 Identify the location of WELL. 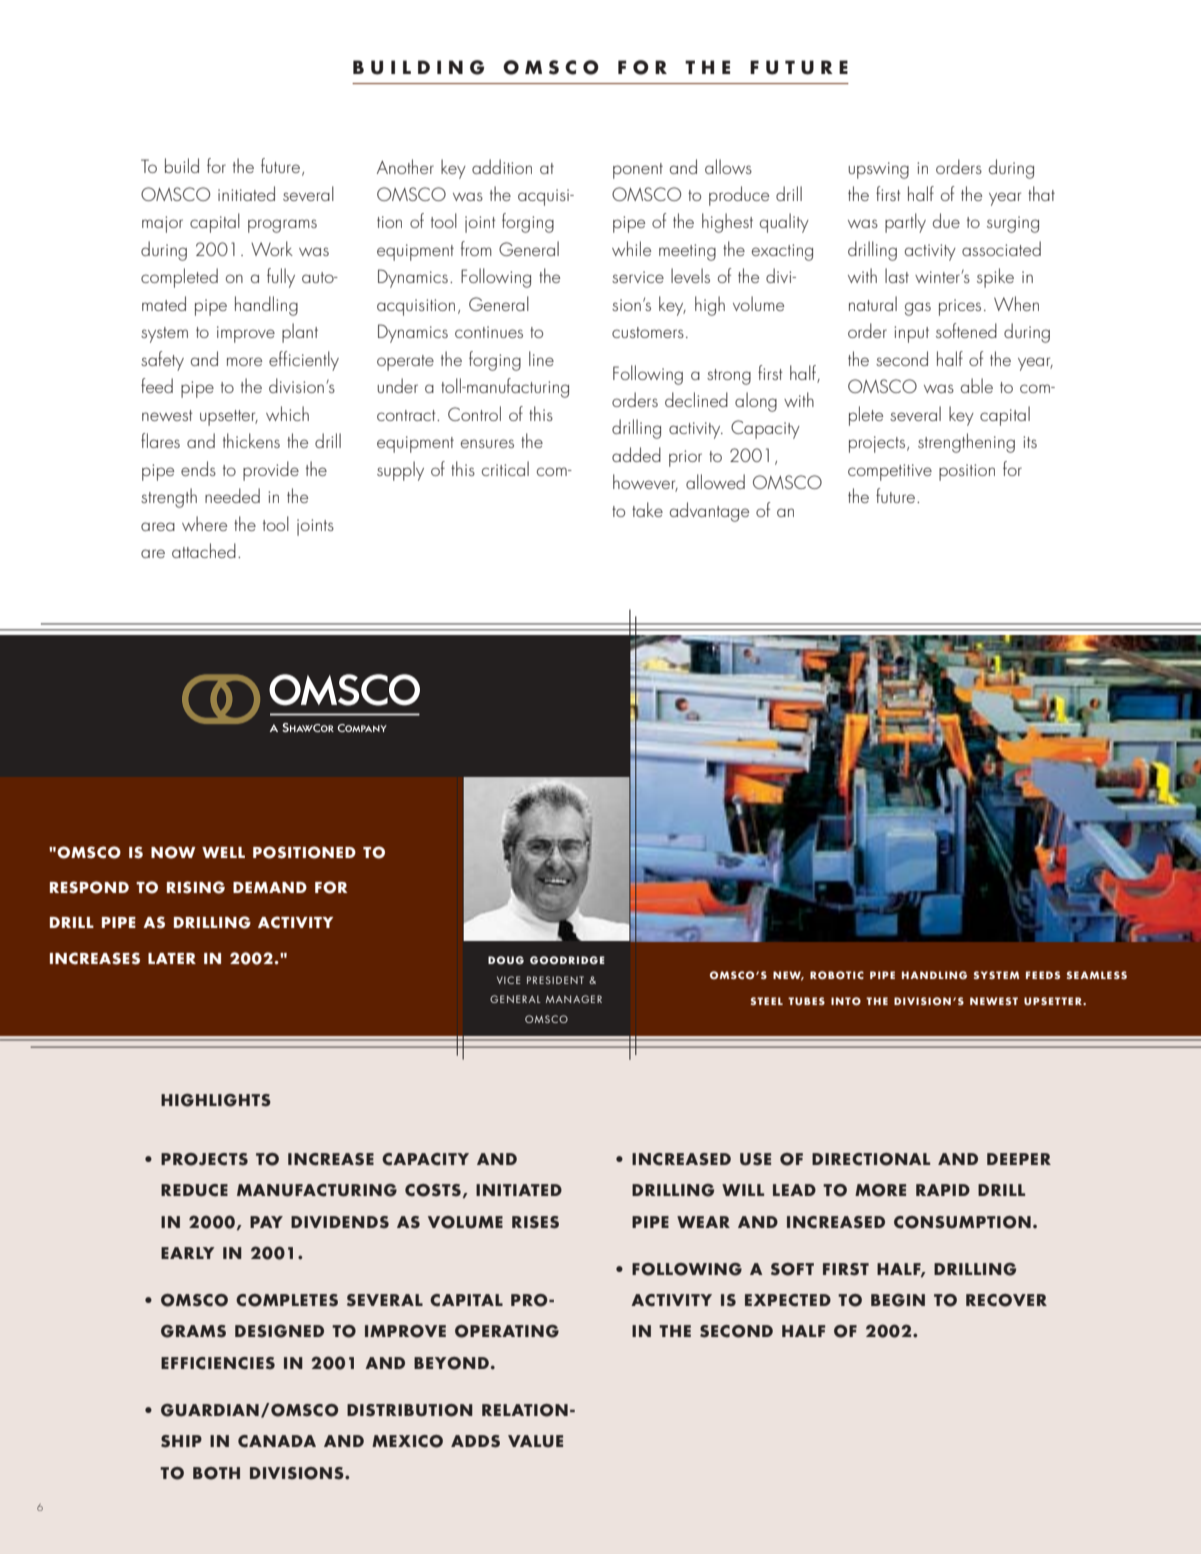
(223, 852).
